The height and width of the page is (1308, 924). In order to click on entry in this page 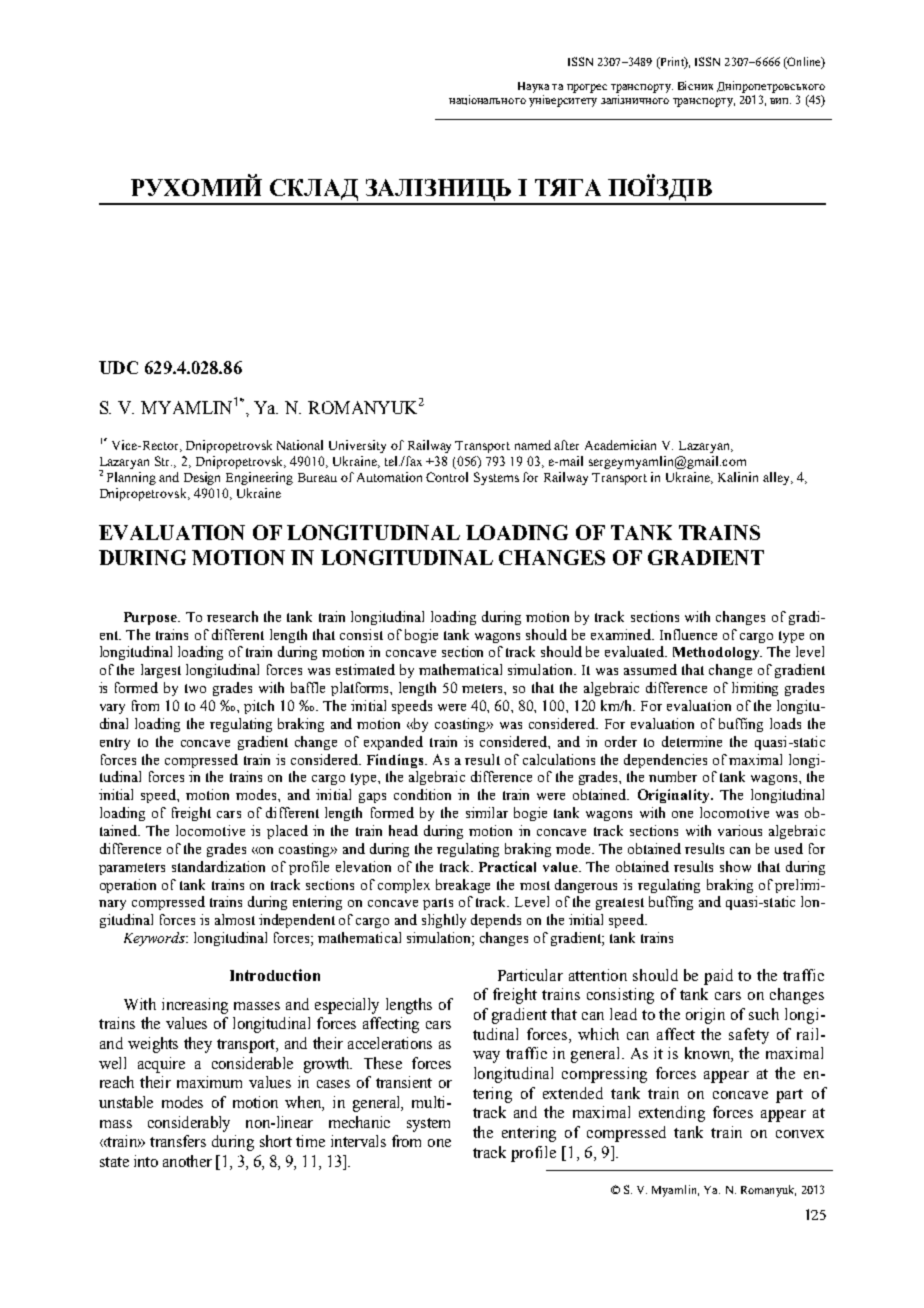, I will do `click(115, 744)`.
